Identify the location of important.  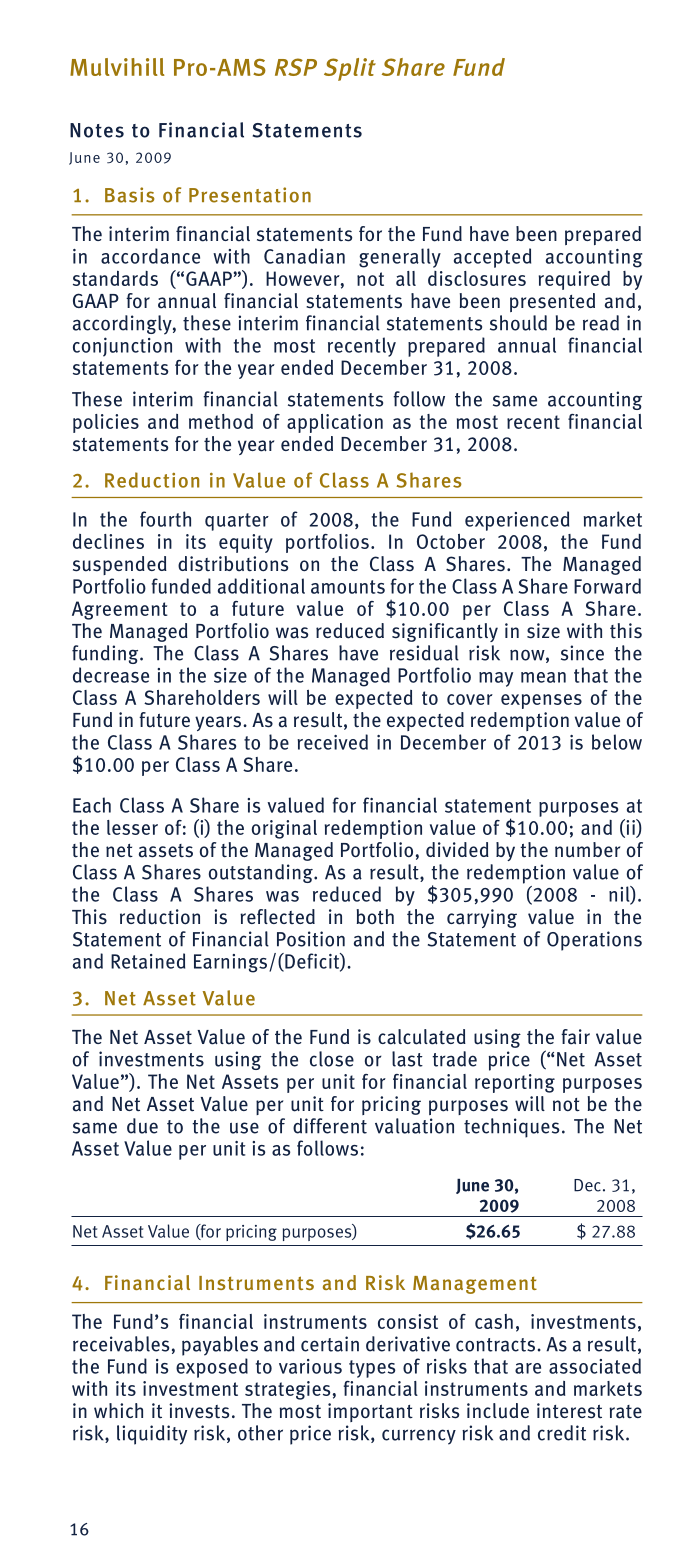
(370, 1412).
